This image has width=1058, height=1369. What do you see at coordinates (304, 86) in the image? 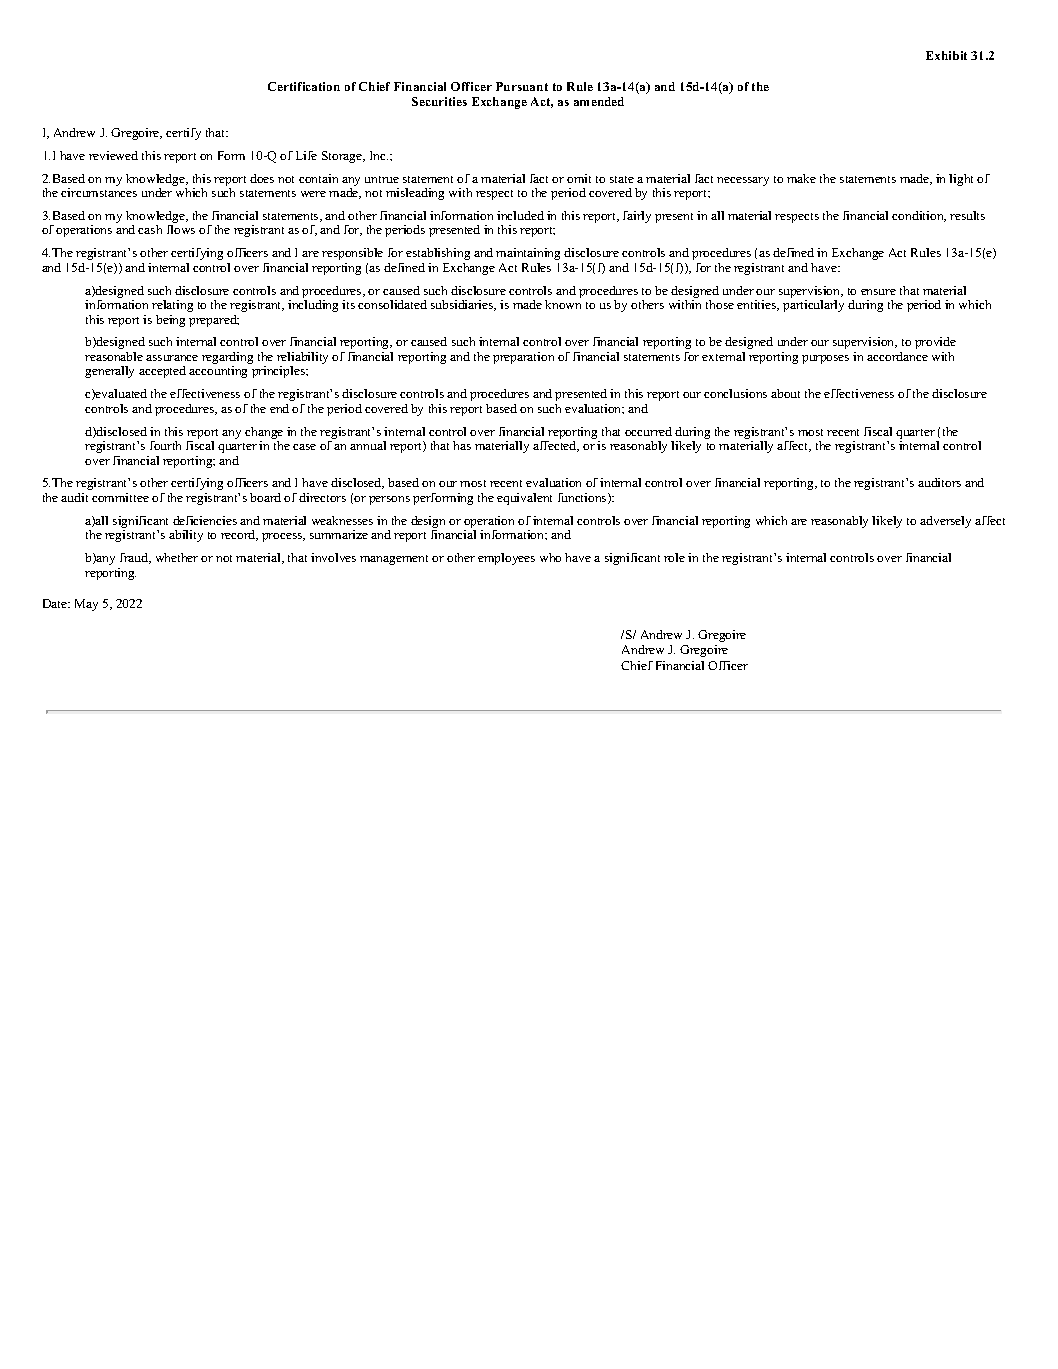
I see `Certification` at bounding box center [304, 86].
